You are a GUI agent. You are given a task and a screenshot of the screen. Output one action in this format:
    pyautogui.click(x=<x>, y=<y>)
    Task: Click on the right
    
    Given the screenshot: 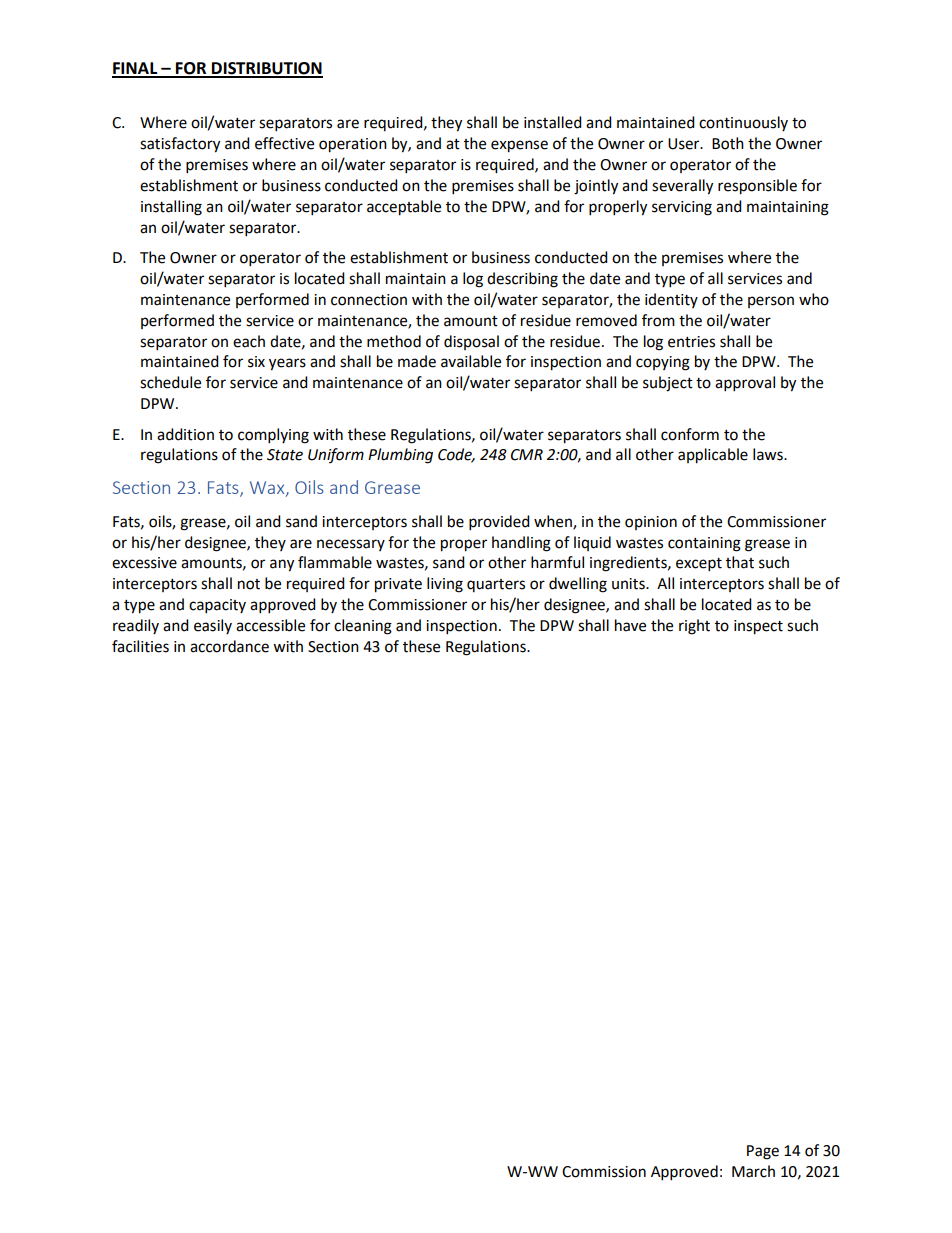 What is the action you would take?
    pyautogui.click(x=694, y=627)
